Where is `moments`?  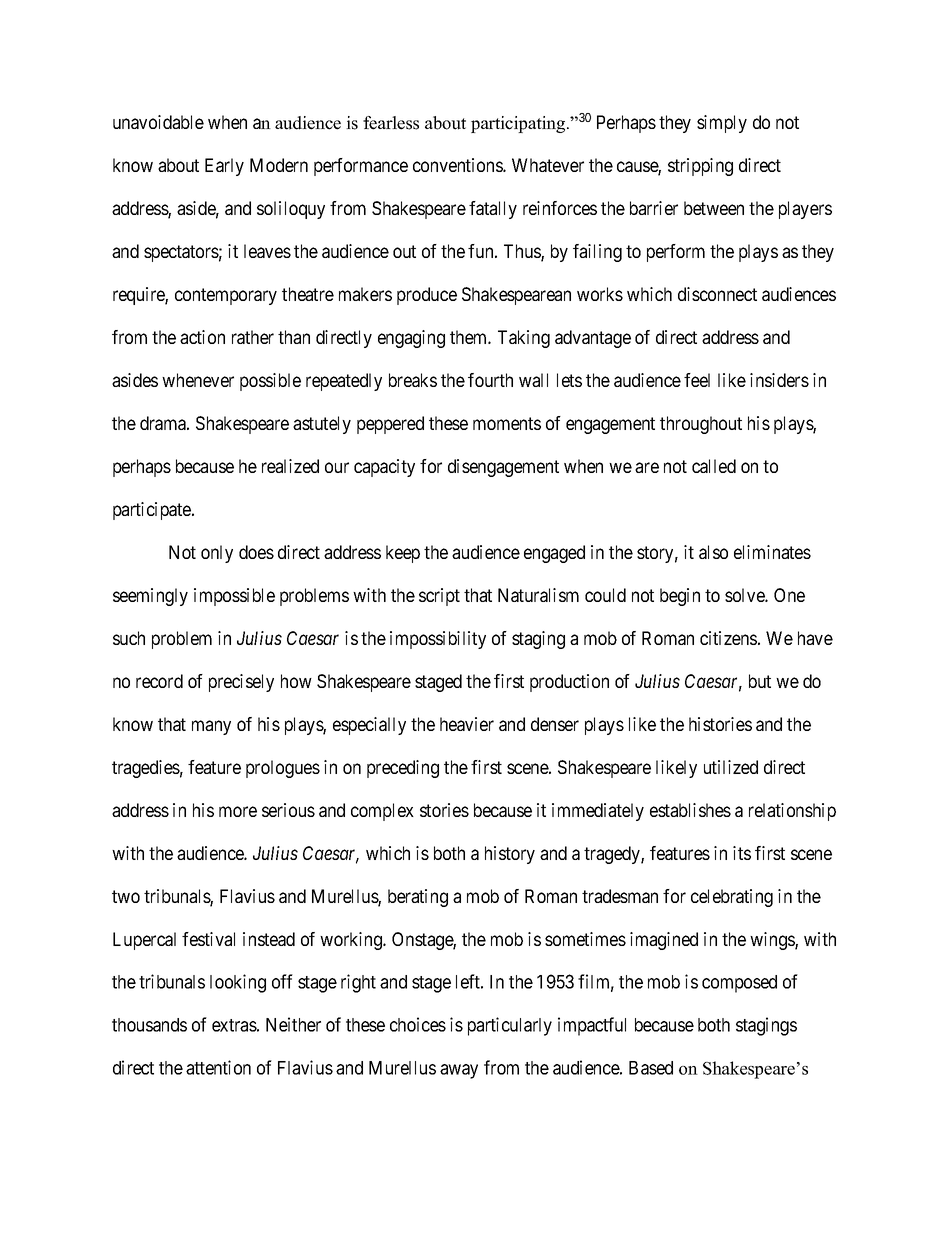
moments is located at coordinates (507, 423).
